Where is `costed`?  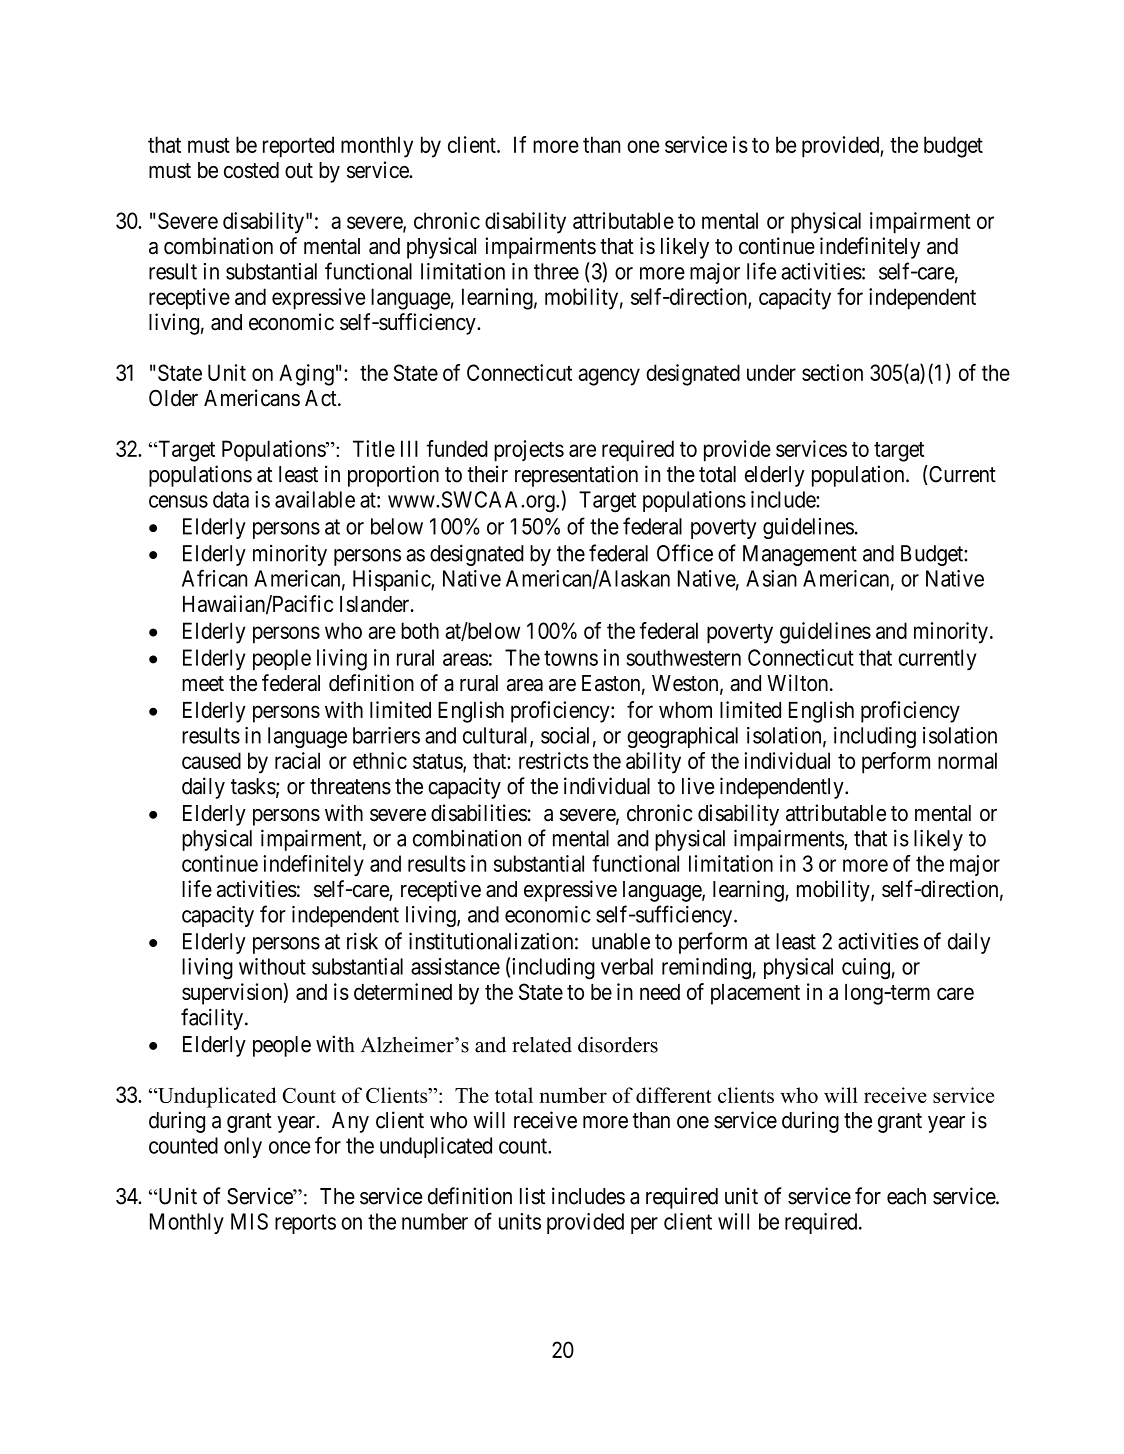
costed is located at coordinates (251, 170).
